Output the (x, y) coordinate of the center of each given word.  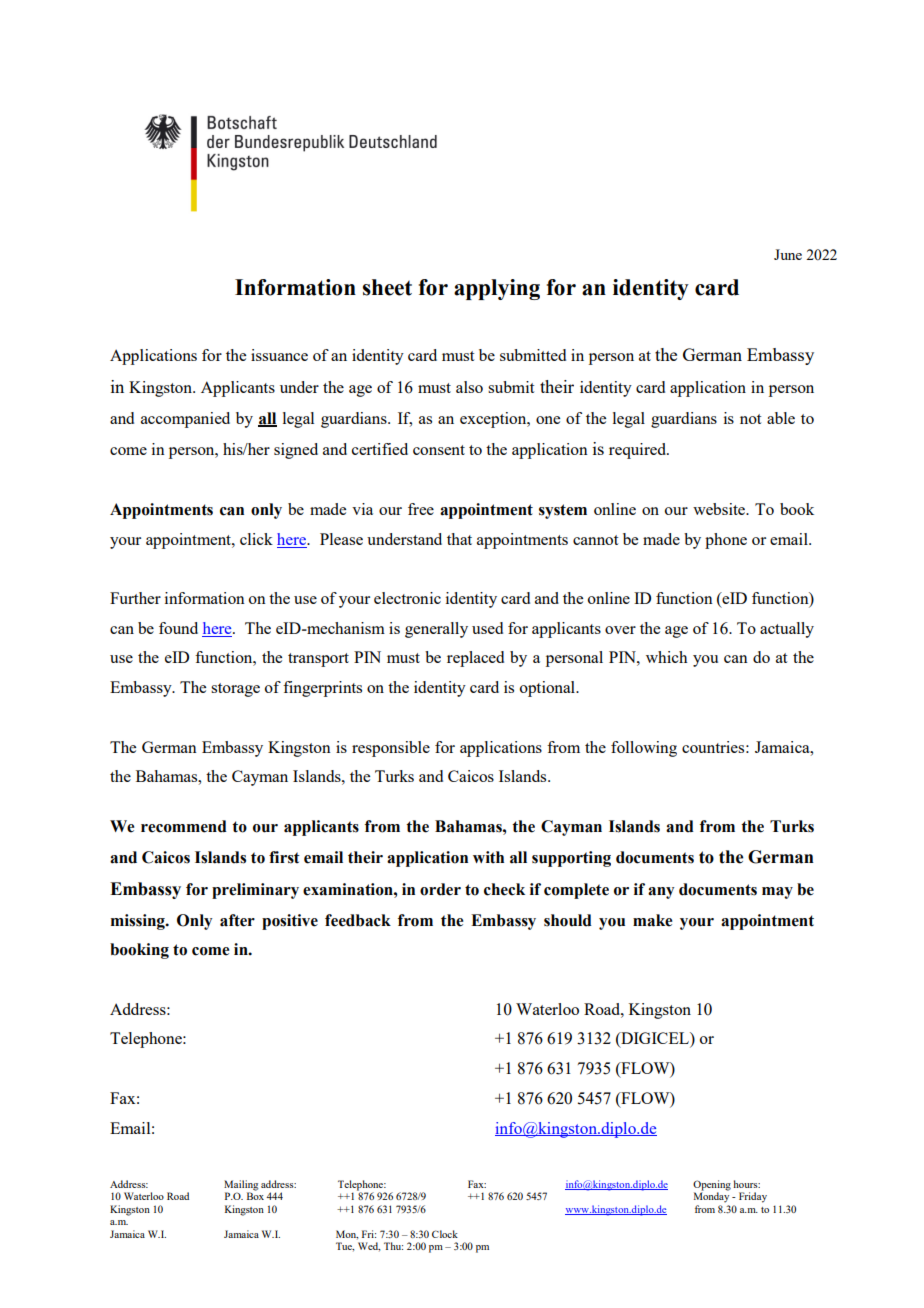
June (788, 254)
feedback (358, 920)
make (652, 920)
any (661, 893)
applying (497, 289)
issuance (279, 355)
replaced (475, 659)
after (237, 920)
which (667, 657)
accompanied (185, 420)
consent (439, 450)
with (488, 857)
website (720, 509)
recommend (184, 826)
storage (235, 690)
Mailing (241, 1186)
